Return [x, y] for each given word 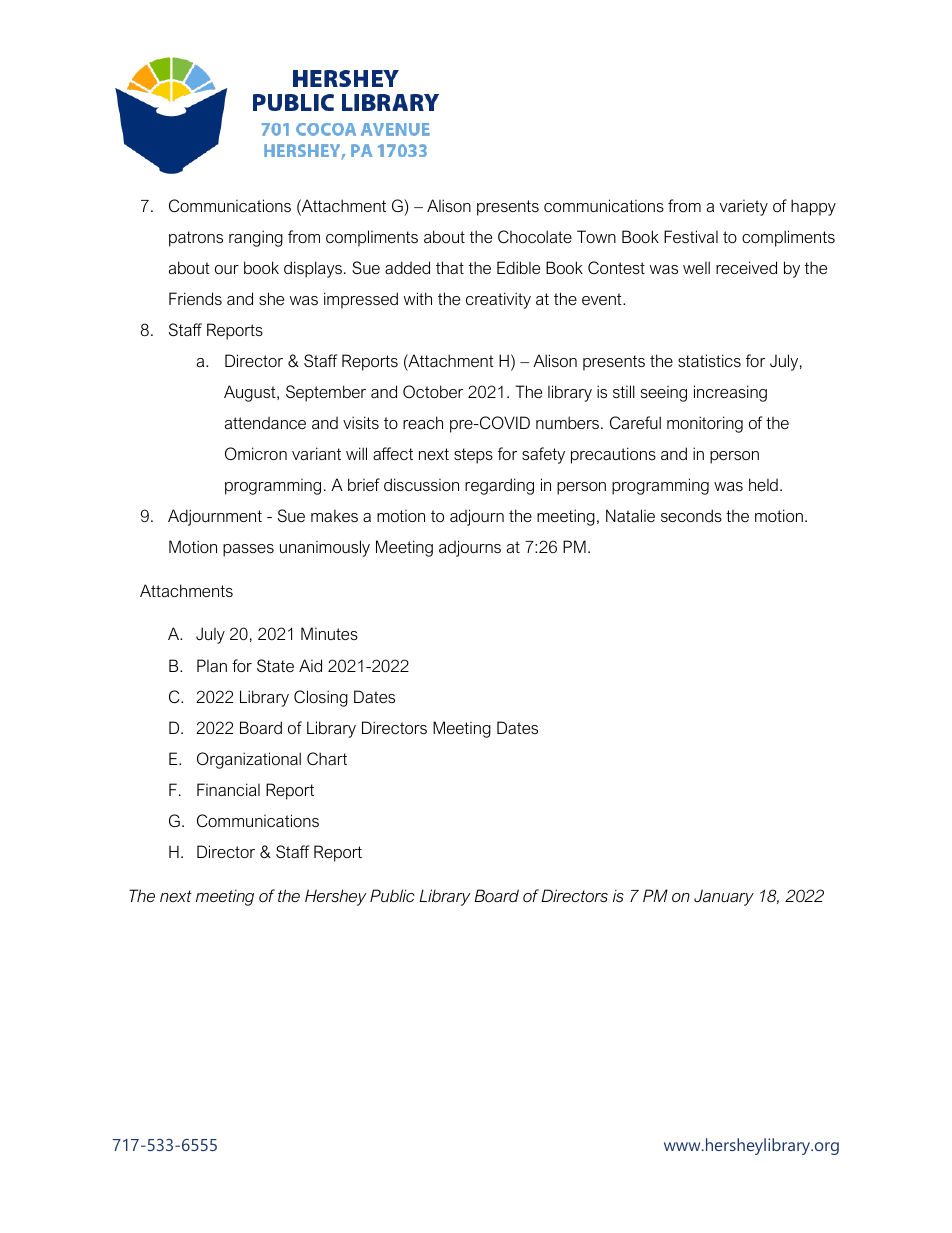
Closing [321, 698]
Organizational [249, 760]
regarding [499, 486]
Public [392, 895]
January [724, 897]
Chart [327, 758]
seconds [691, 515]
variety [744, 208]
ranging [256, 238]
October [433, 391]
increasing [730, 393]
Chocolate [535, 236]
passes [248, 550]
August [251, 393]
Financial [228, 789]
